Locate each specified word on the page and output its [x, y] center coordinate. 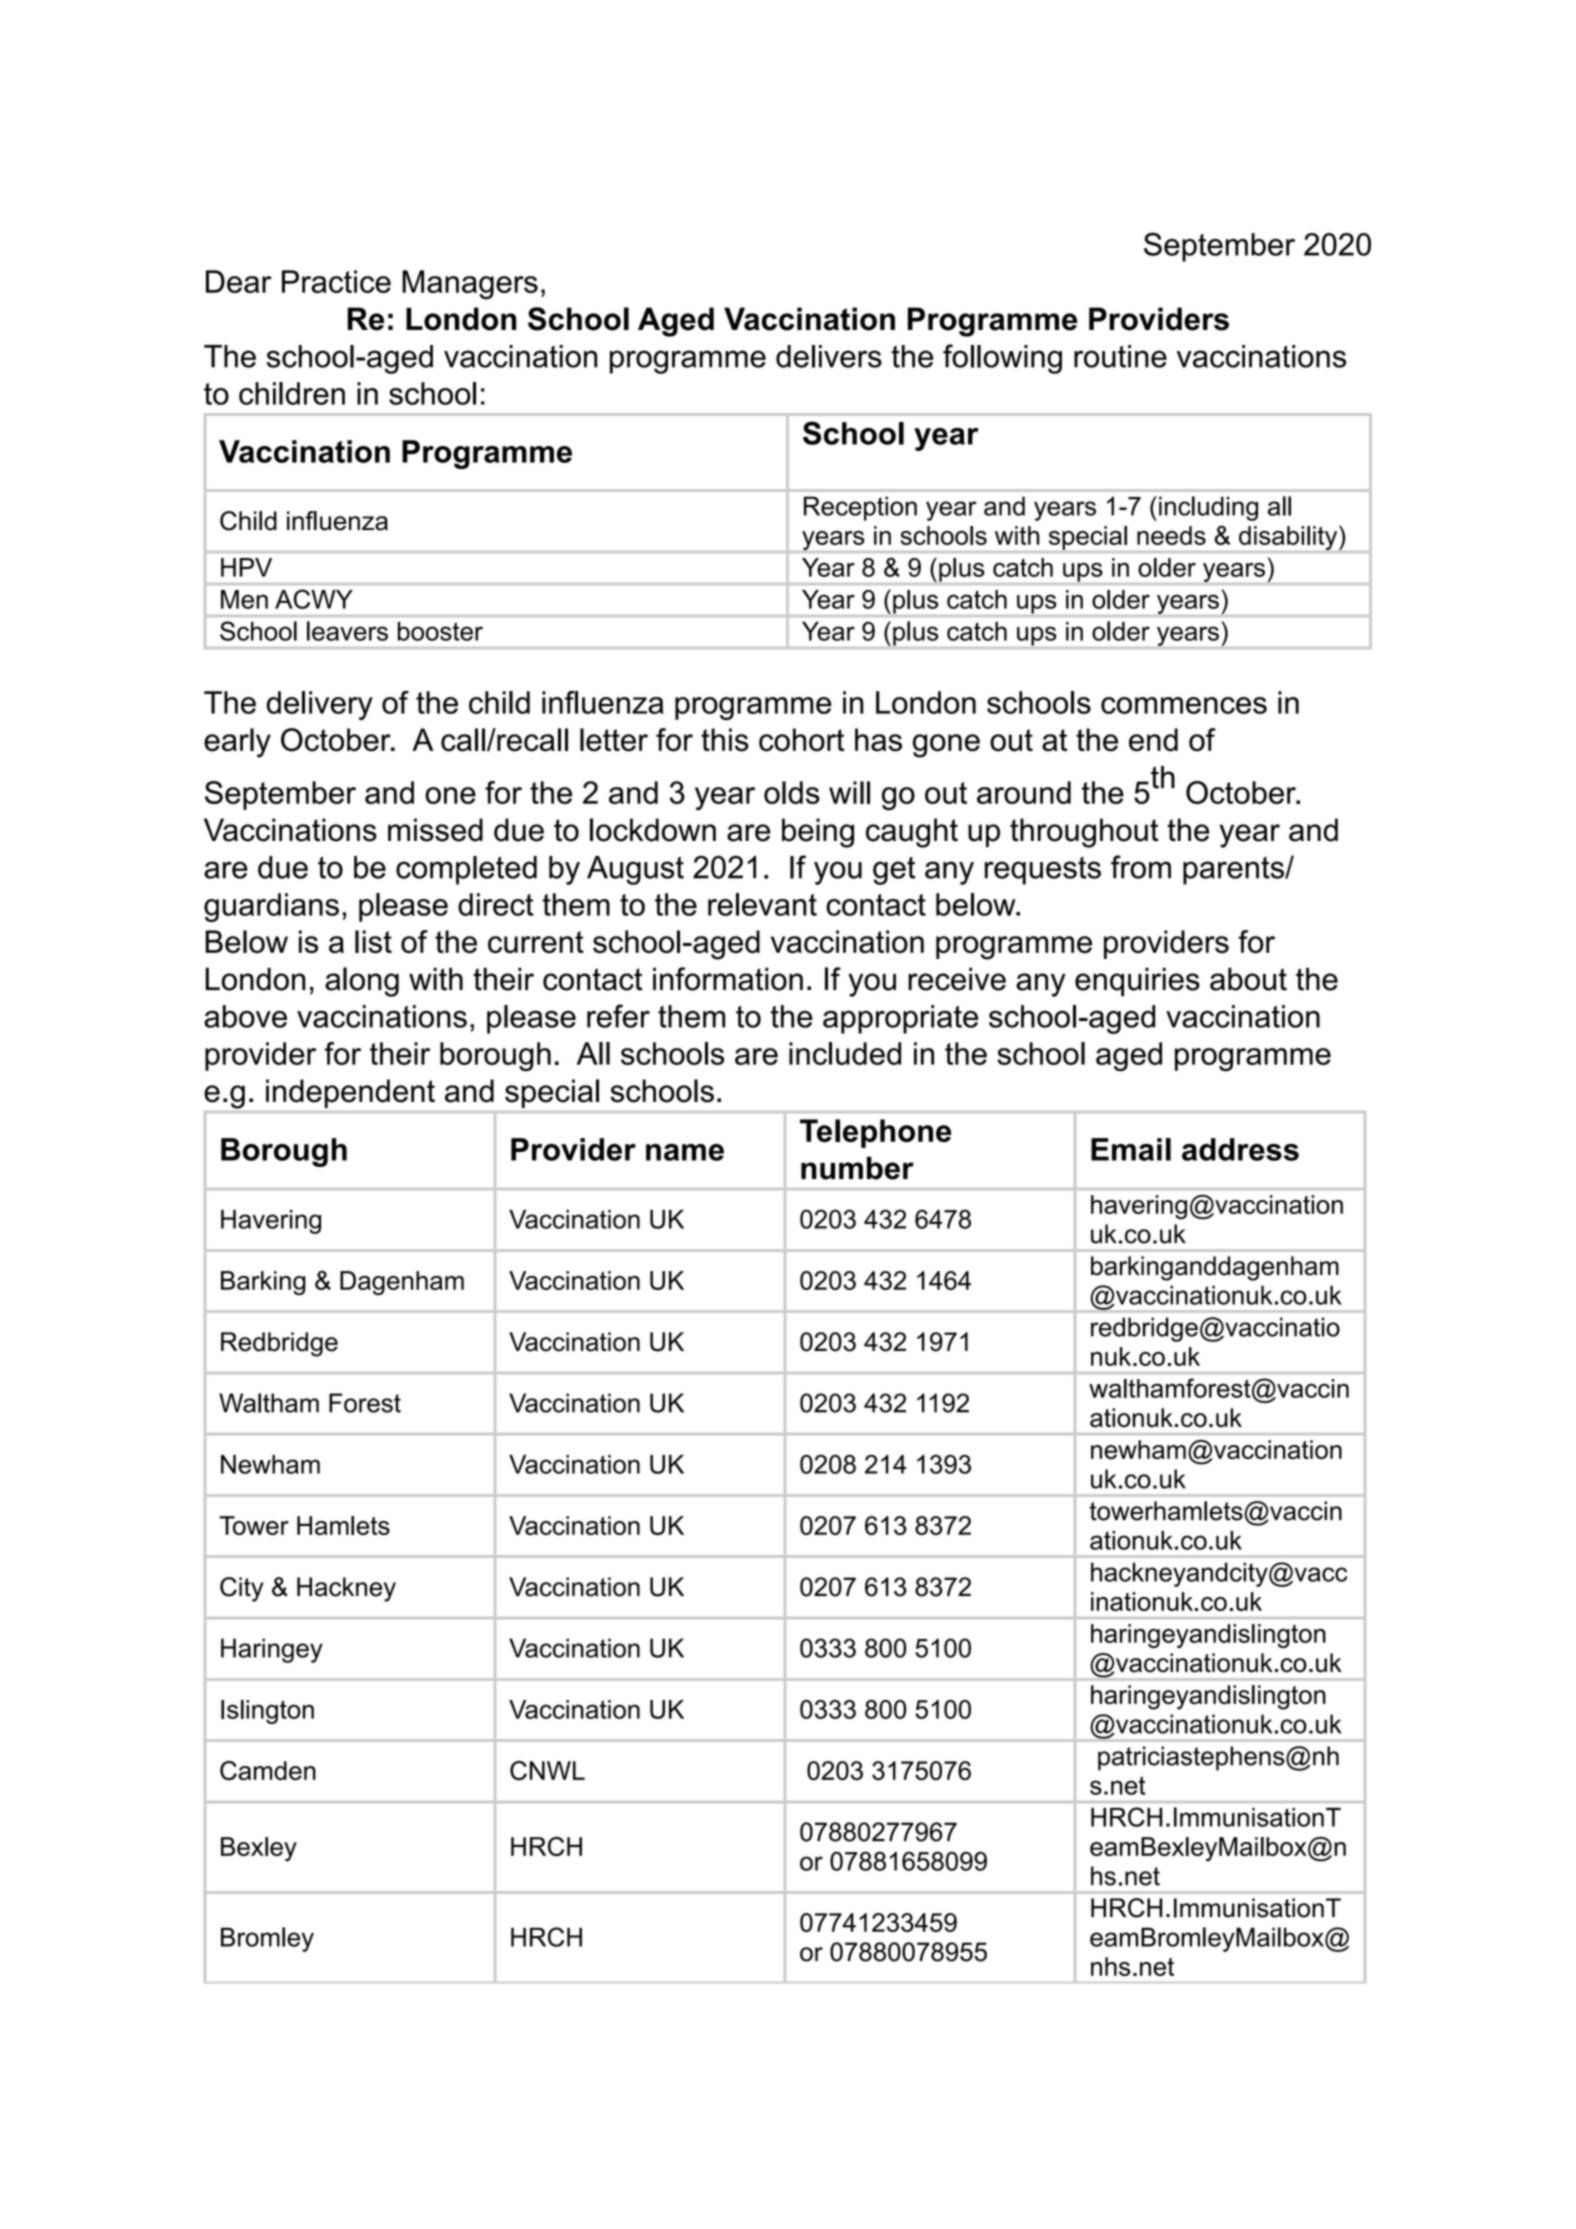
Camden [268, 1770]
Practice [336, 281]
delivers [829, 356]
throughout [1084, 833]
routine [1120, 356]
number [857, 1168]
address [1240, 1149]
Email [1131, 1149]
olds [792, 792]
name [685, 1152]
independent [350, 1093]
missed [435, 830]
